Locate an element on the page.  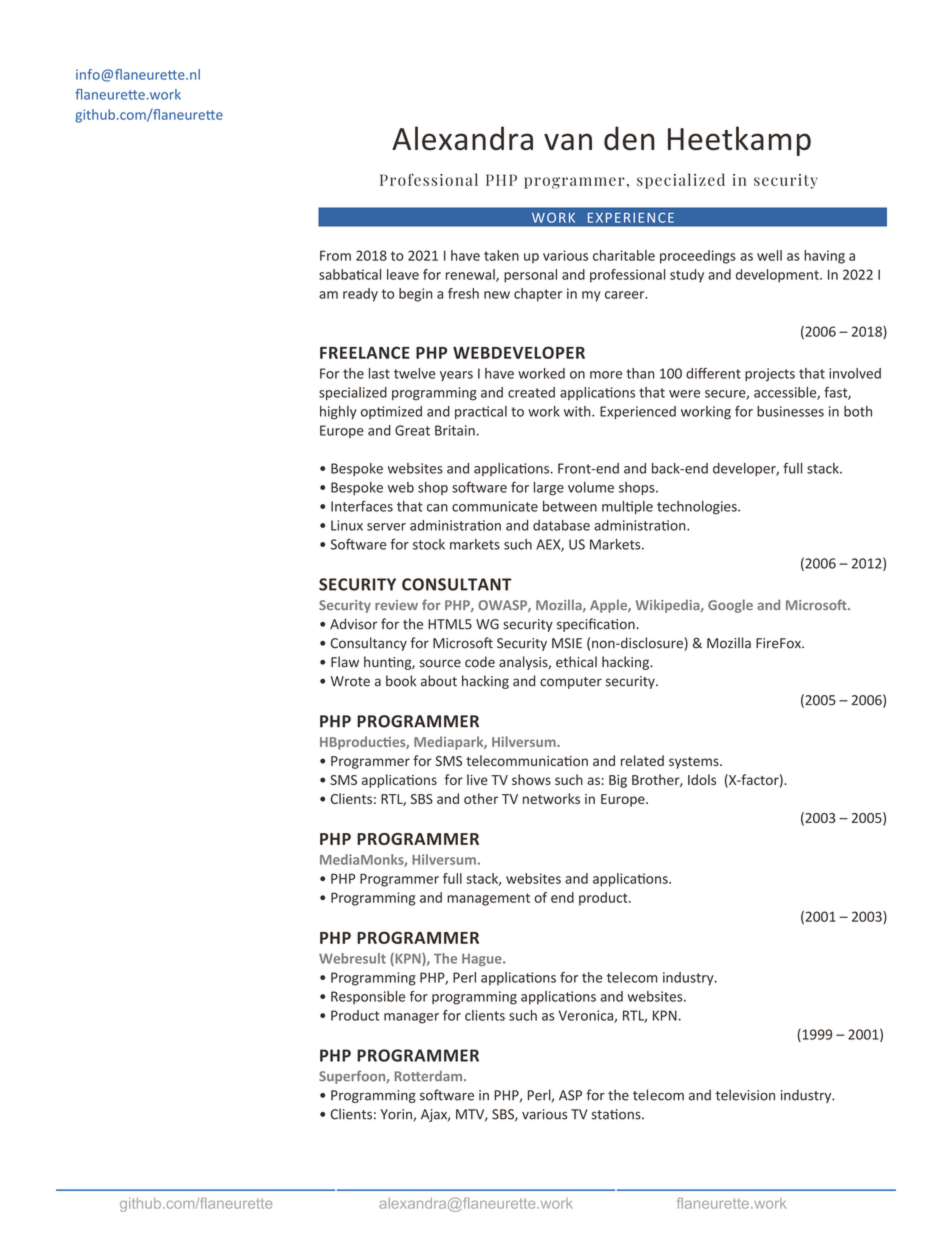
well is located at coordinates (769, 255).
